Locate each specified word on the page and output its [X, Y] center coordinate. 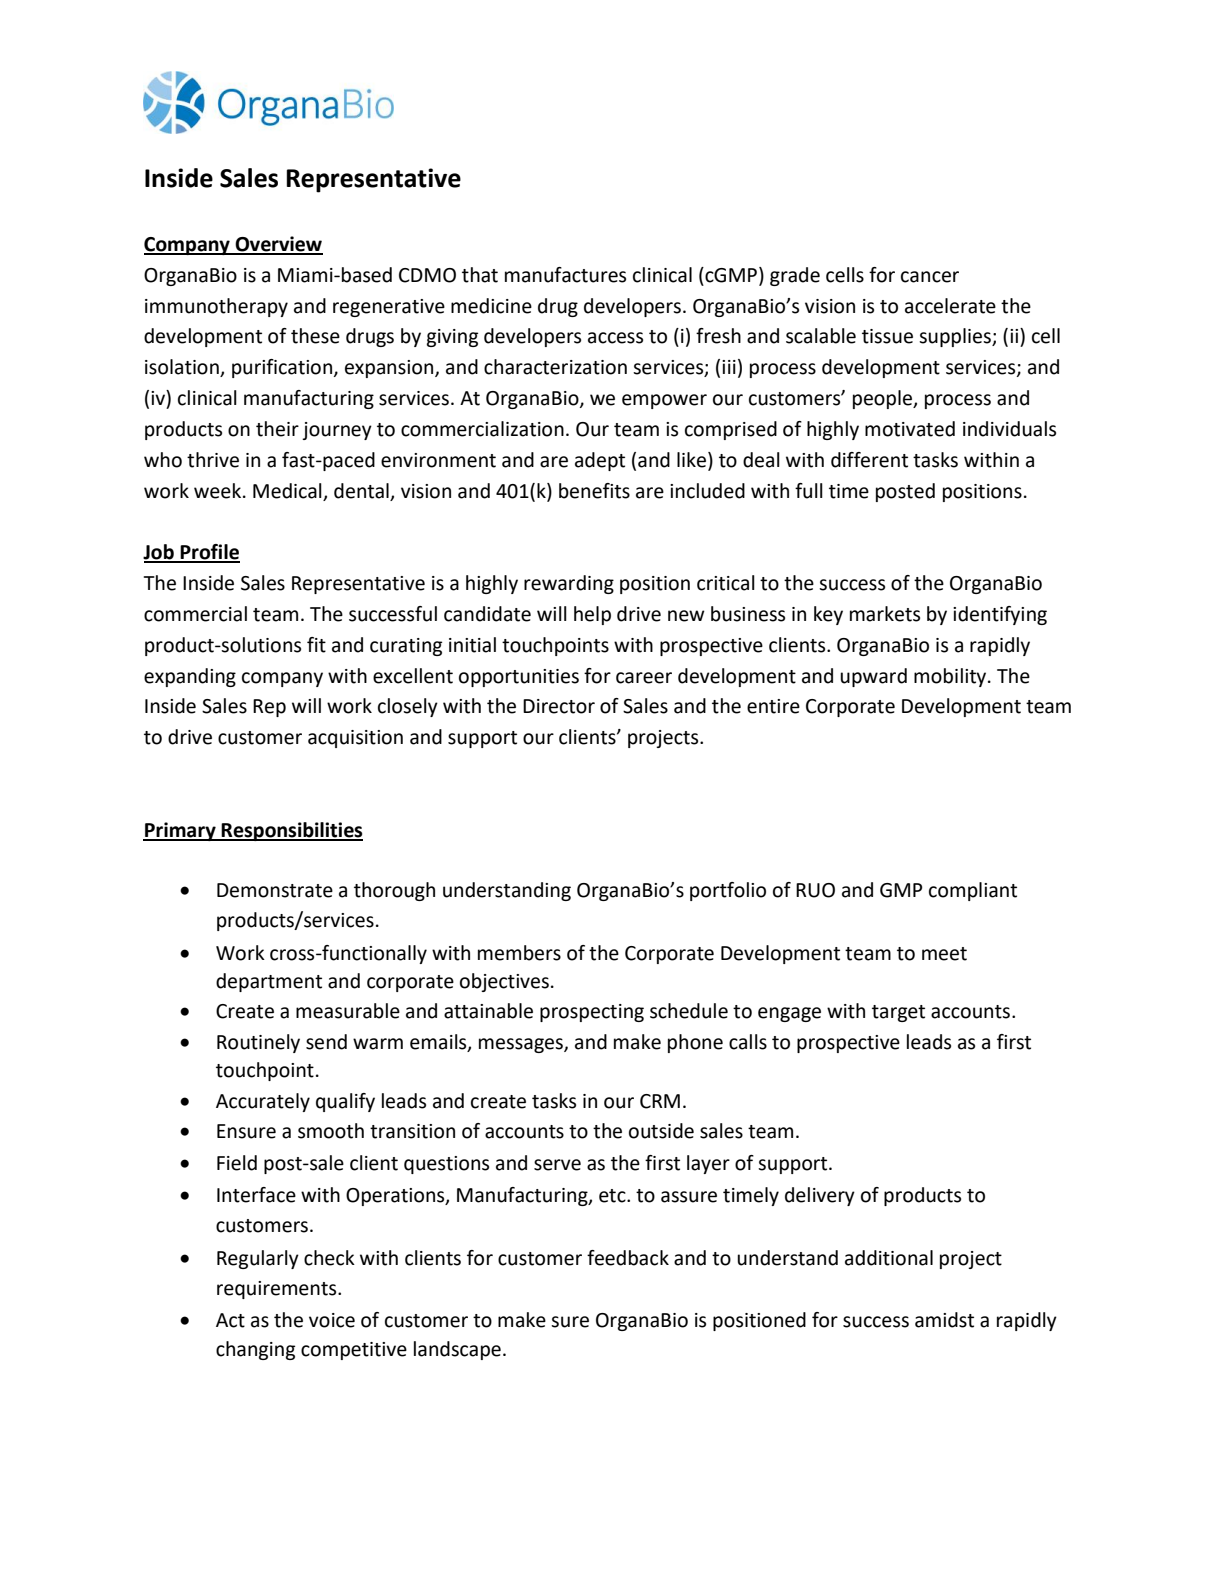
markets [885, 614]
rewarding [569, 584]
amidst [944, 1320]
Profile [209, 553]
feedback [628, 1258]
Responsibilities [291, 831]
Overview [278, 245]
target [898, 1013]
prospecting [592, 1013]
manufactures [565, 275]
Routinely [258, 1043]
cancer [930, 277]
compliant [973, 891]
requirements [278, 1290]
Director [559, 706]
